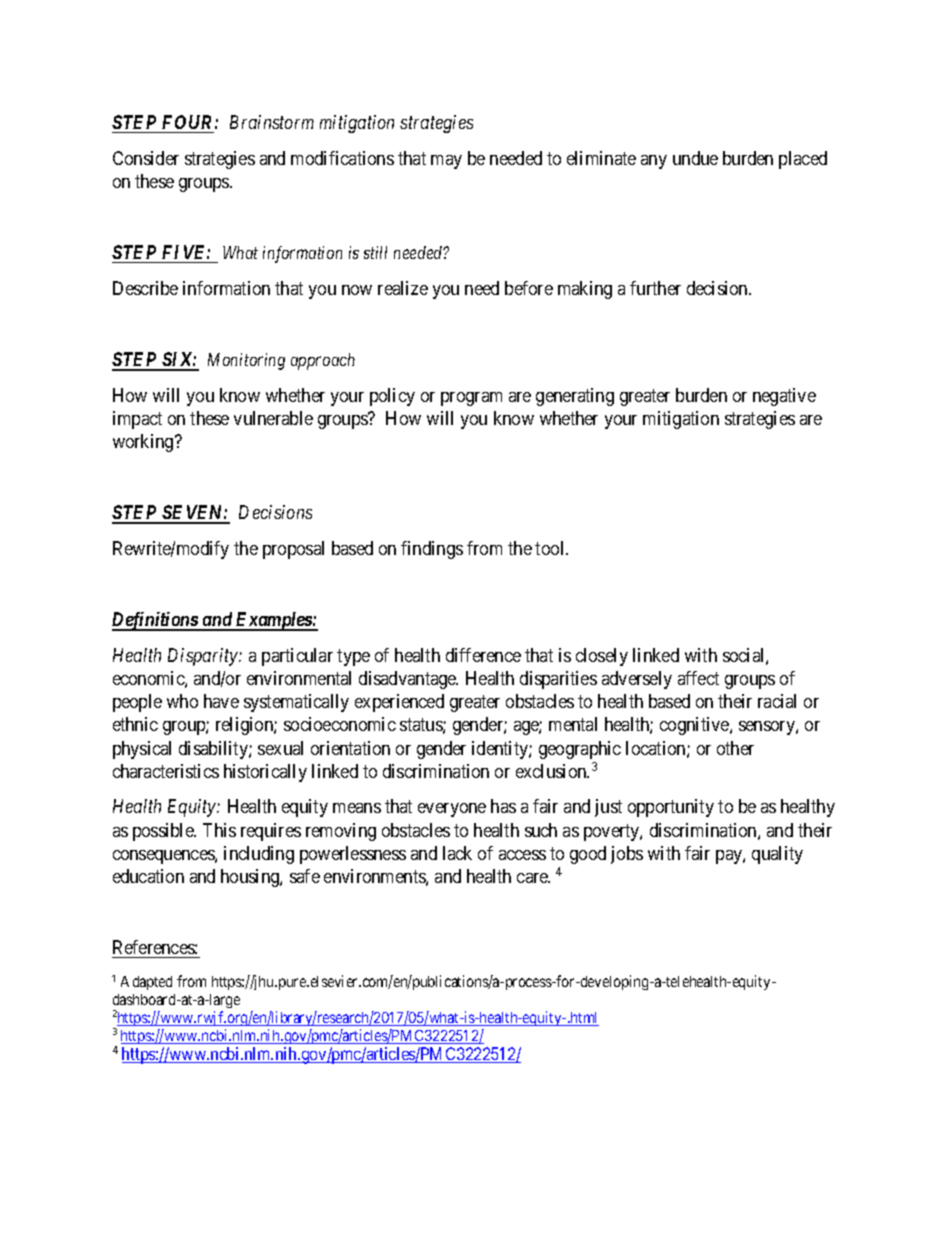  What do you see at coordinates (529, 288) in the page?
I see `before` at bounding box center [529, 288].
